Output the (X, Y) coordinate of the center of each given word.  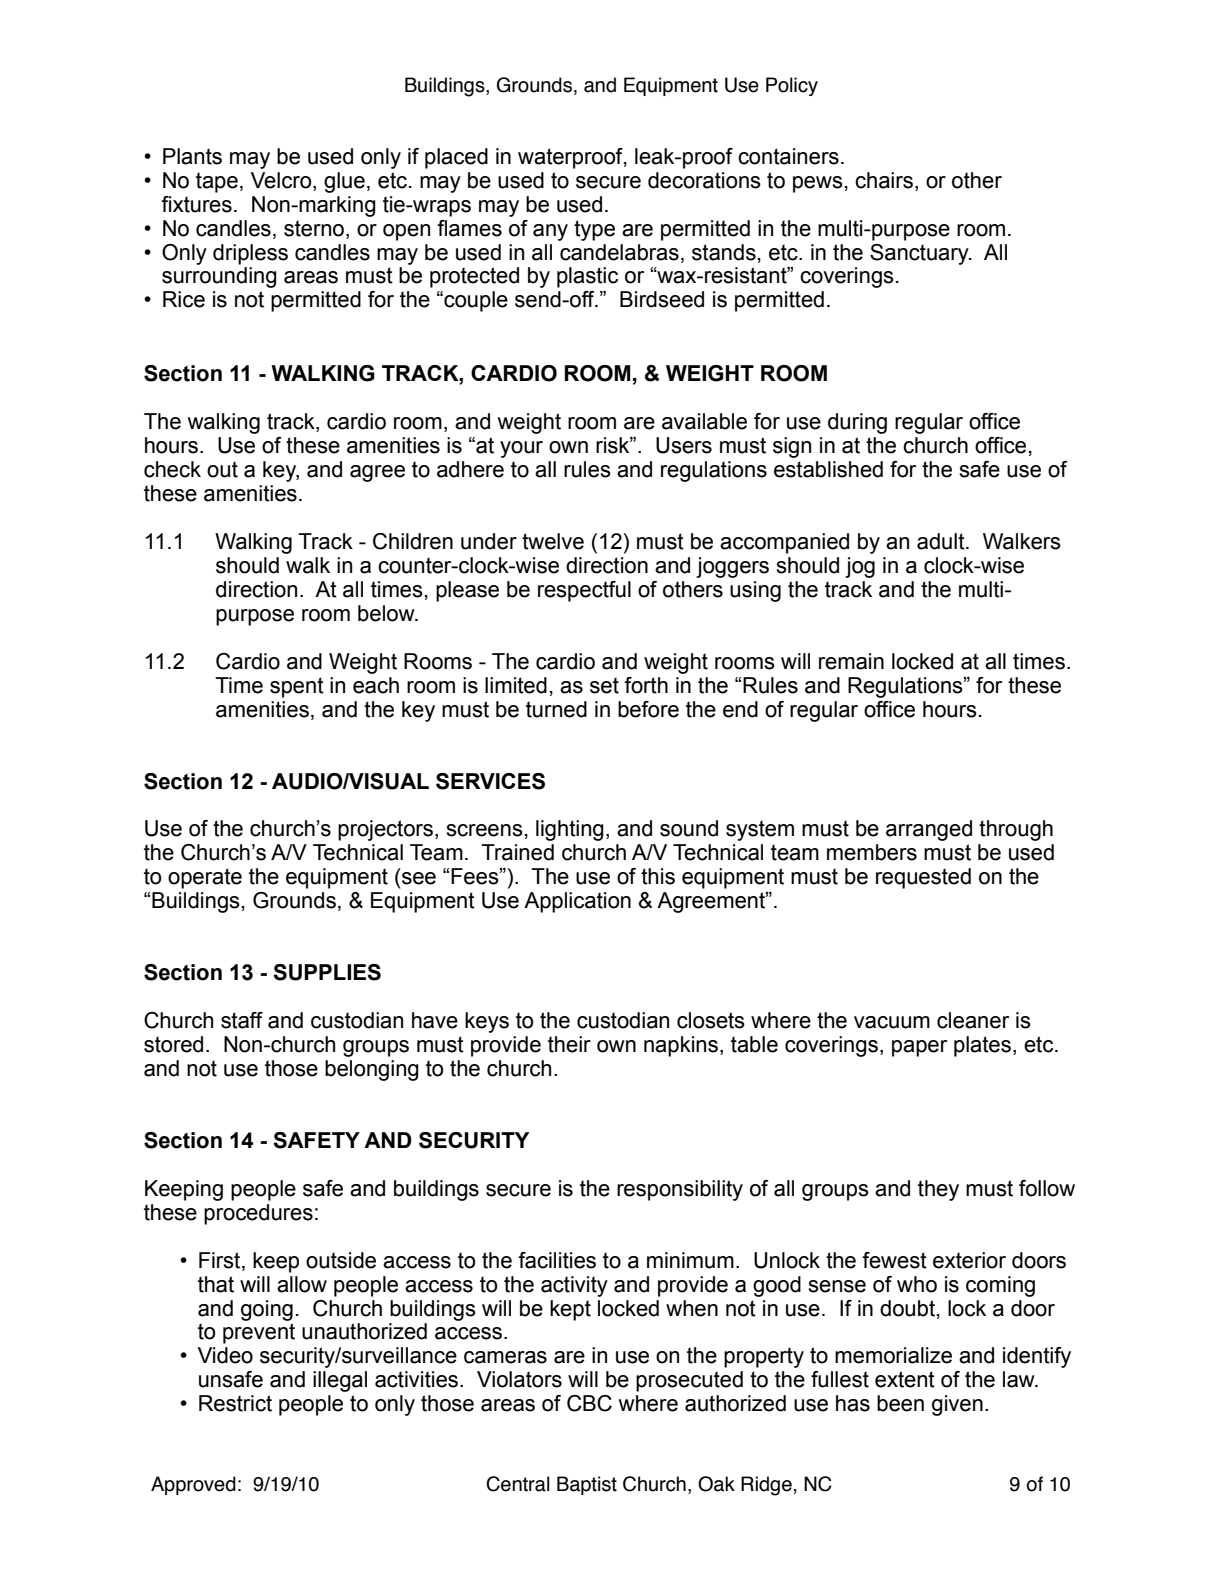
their (569, 1044)
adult (942, 541)
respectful (584, 591)
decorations (704, 180)
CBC (589, 1403)
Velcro (282, 180)
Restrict (235, 1403)
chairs (884, 180)
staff (242, 1020)
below (387, 613)
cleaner (973, 1020)
